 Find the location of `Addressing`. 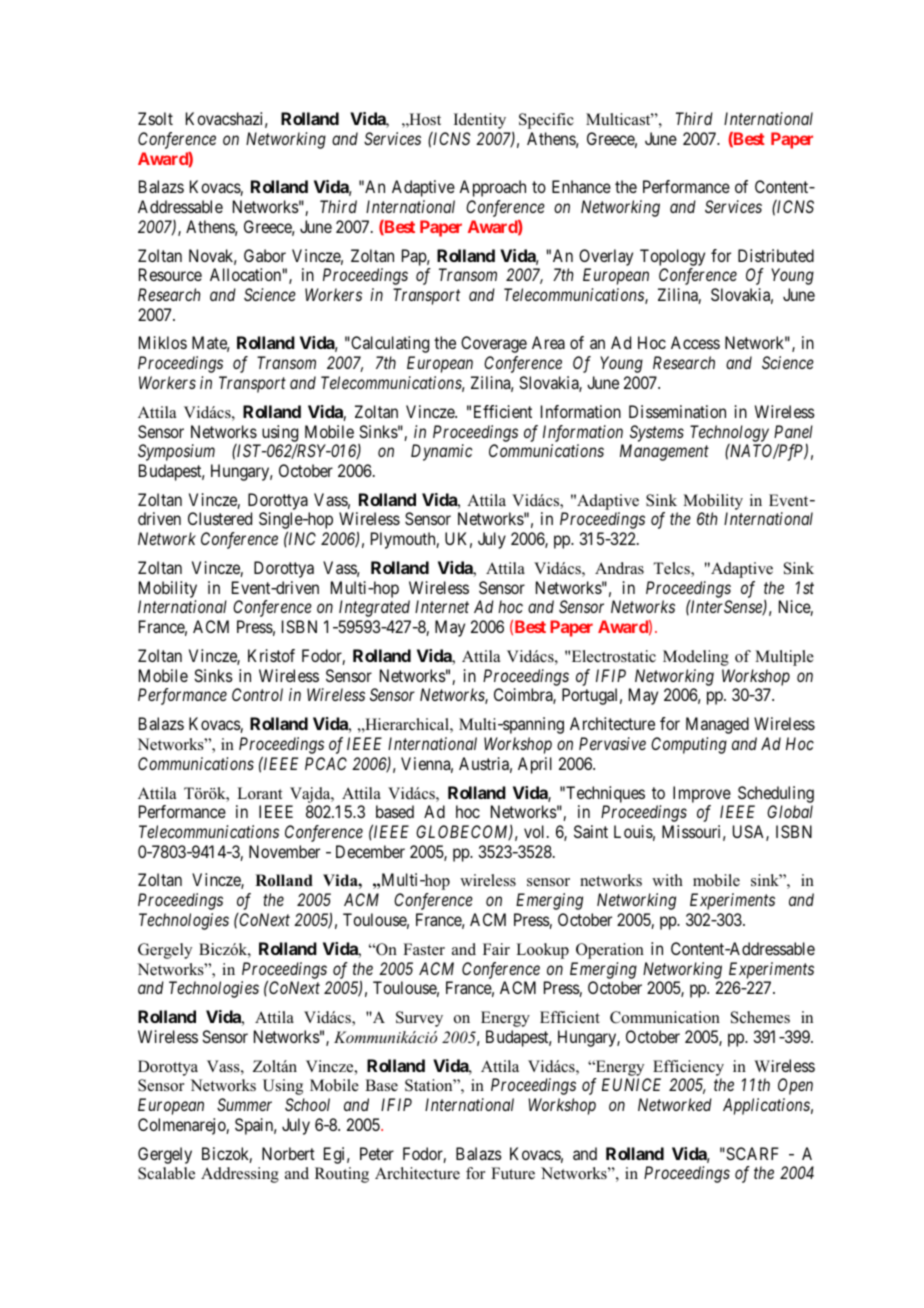

Addressing is located at coordinates (240, 1175).
